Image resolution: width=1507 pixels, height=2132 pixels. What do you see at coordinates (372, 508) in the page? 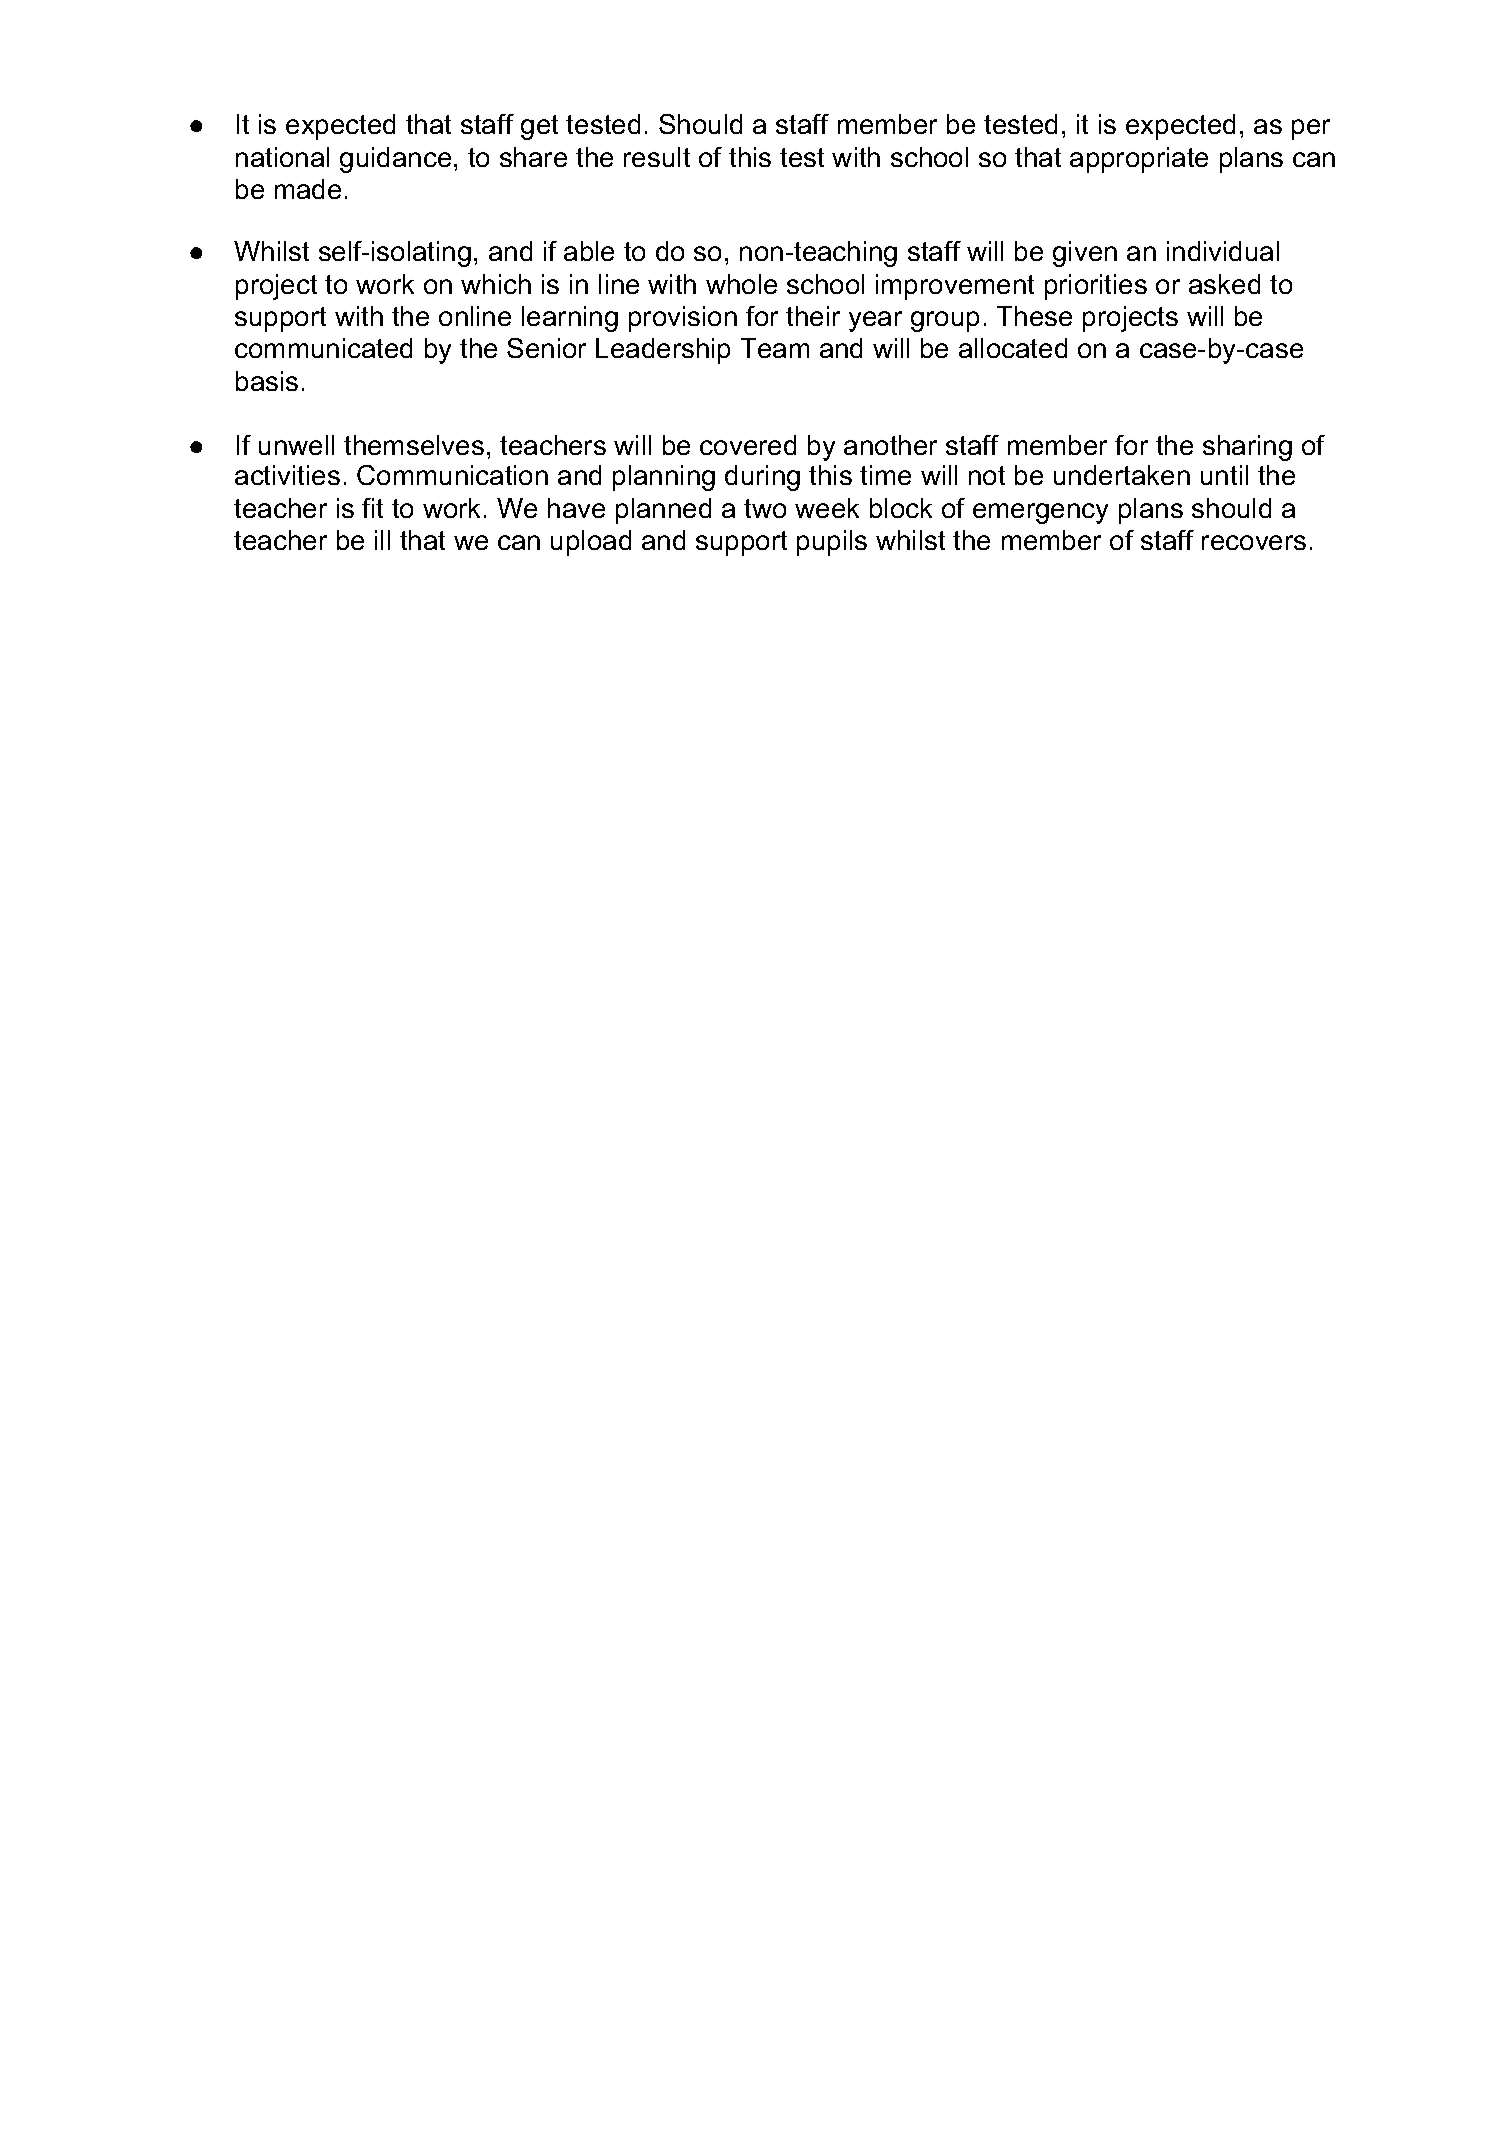
I see `fit` at bounding box center [372, 508].
